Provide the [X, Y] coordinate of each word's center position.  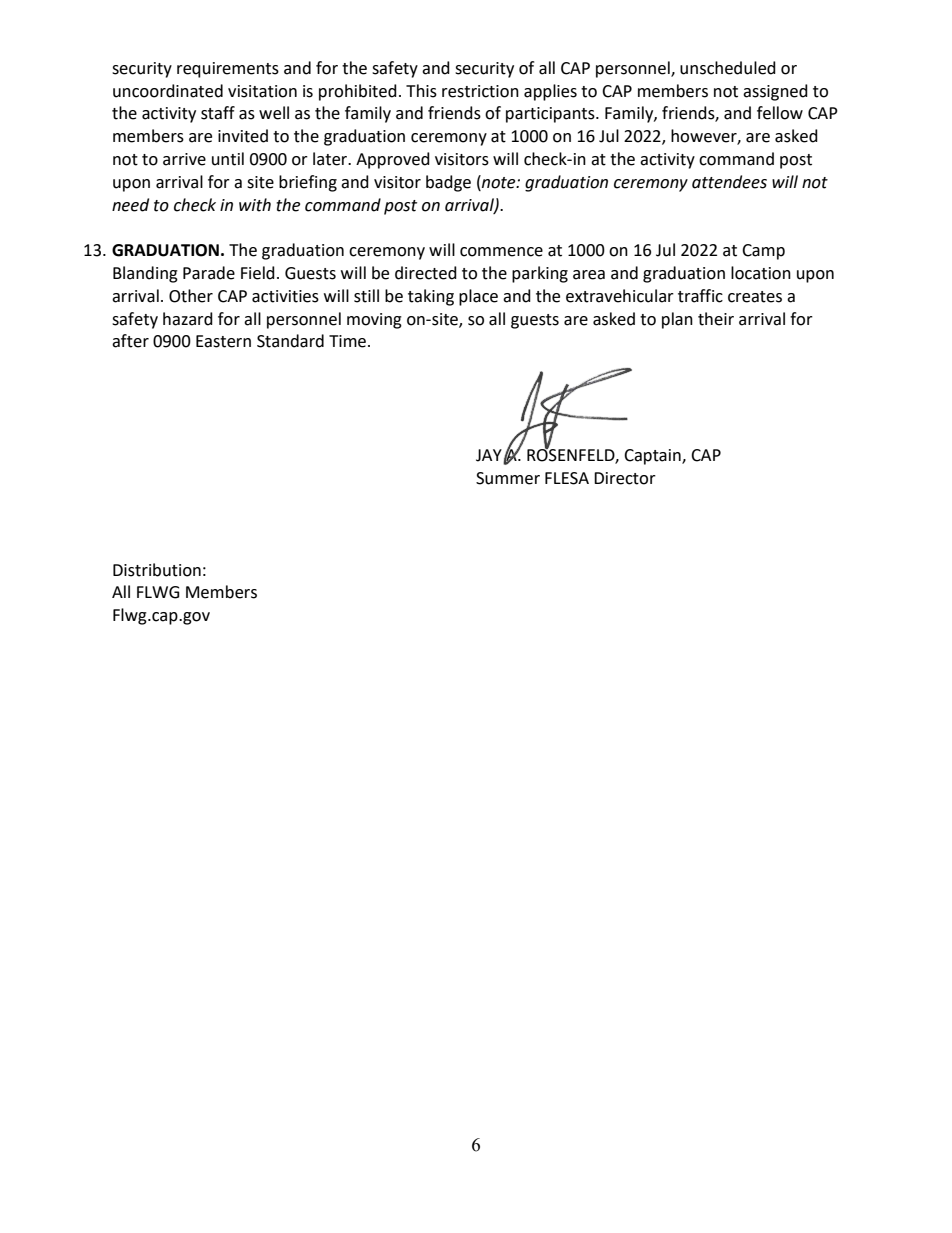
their [716, 319]
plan [677, 320]
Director [625, 478]
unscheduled [728, 68]
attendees [729, 182]
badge [448, 183]
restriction [480, 91]
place [478, 297]
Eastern [223, 341]
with [255, 205]
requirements [228, 70]
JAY [490, 456]
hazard [188, 319]
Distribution [157, 570]
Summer [508, 478]
